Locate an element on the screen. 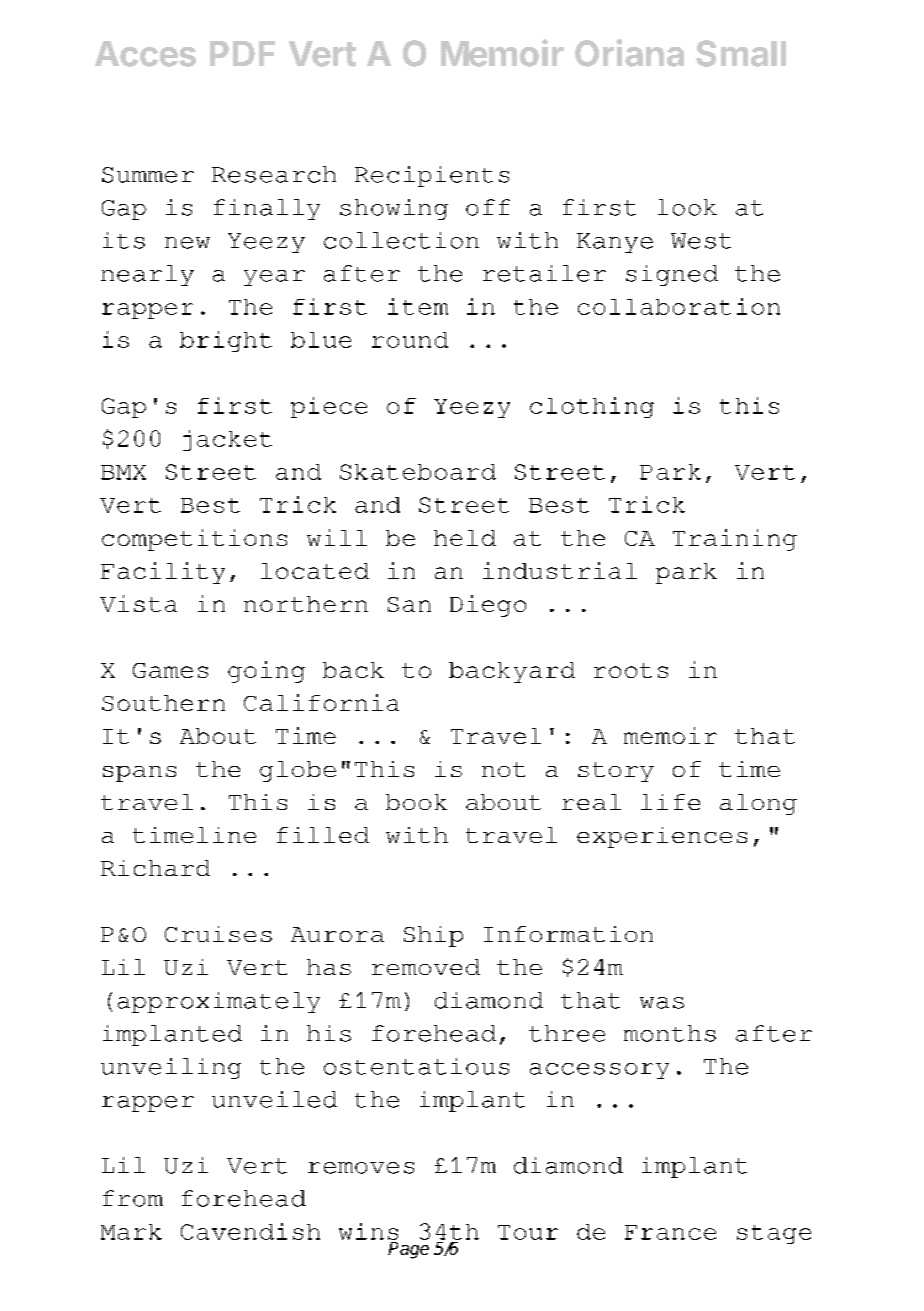 The width and height of the screenshot is (924, 1311). bright is located at coordinates (226, 341).
